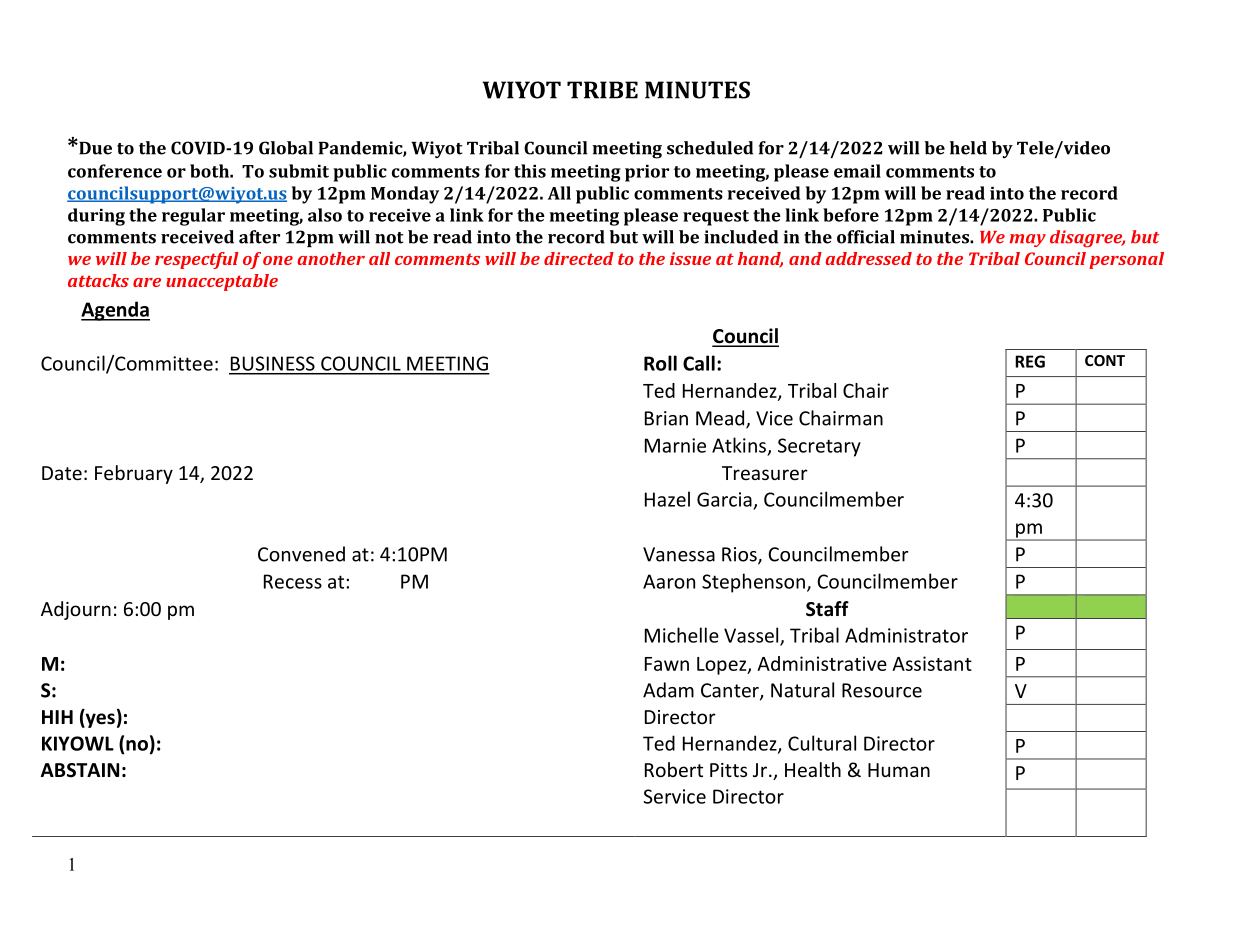  What do you see at coordinates (579, 258) in the screenshot?
I see `directed` at bounding box center [579, 258].
